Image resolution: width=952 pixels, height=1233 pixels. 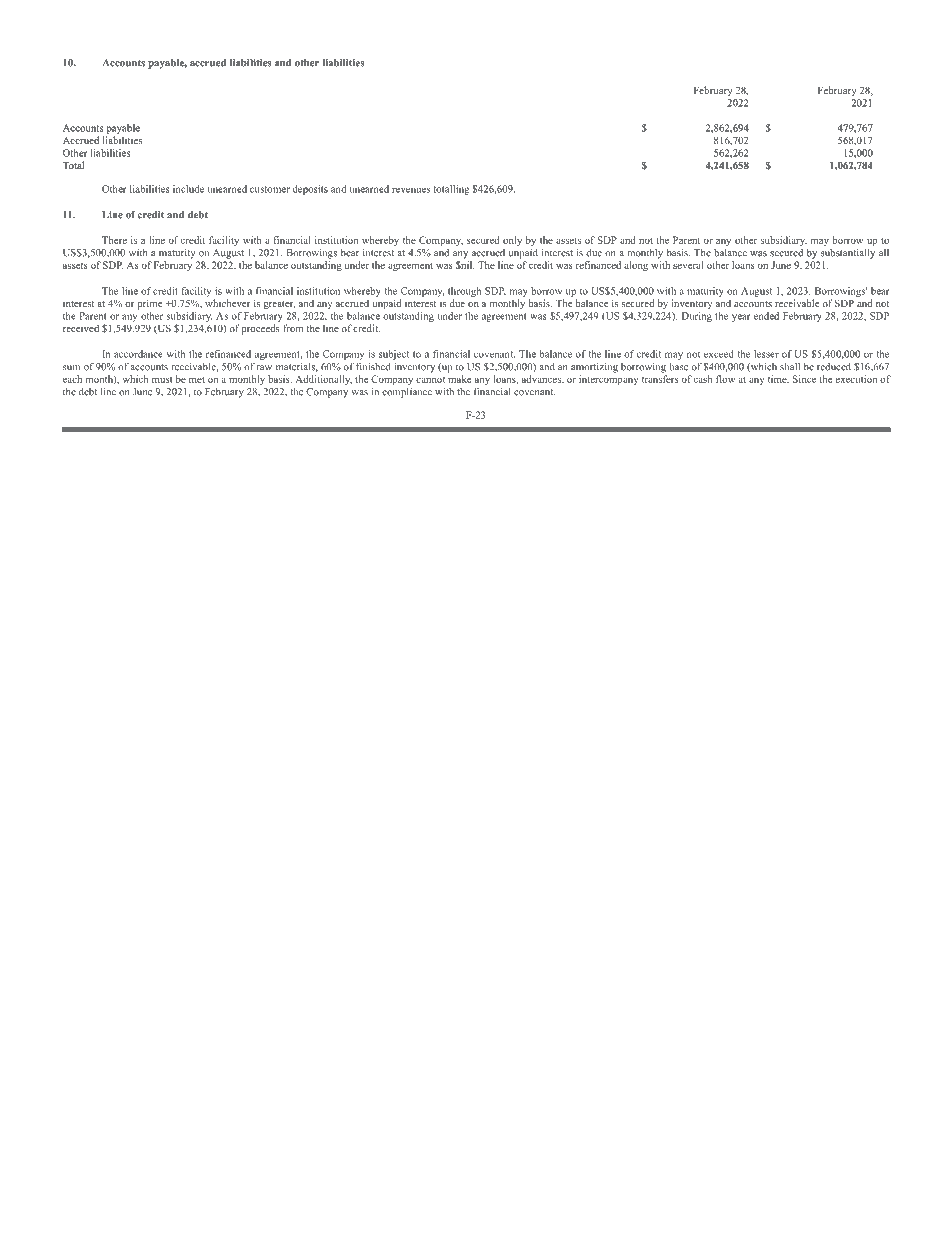 What do you see at coordinates (459, 379) in the page?
I see `make` at bounding box center [459, 379].
